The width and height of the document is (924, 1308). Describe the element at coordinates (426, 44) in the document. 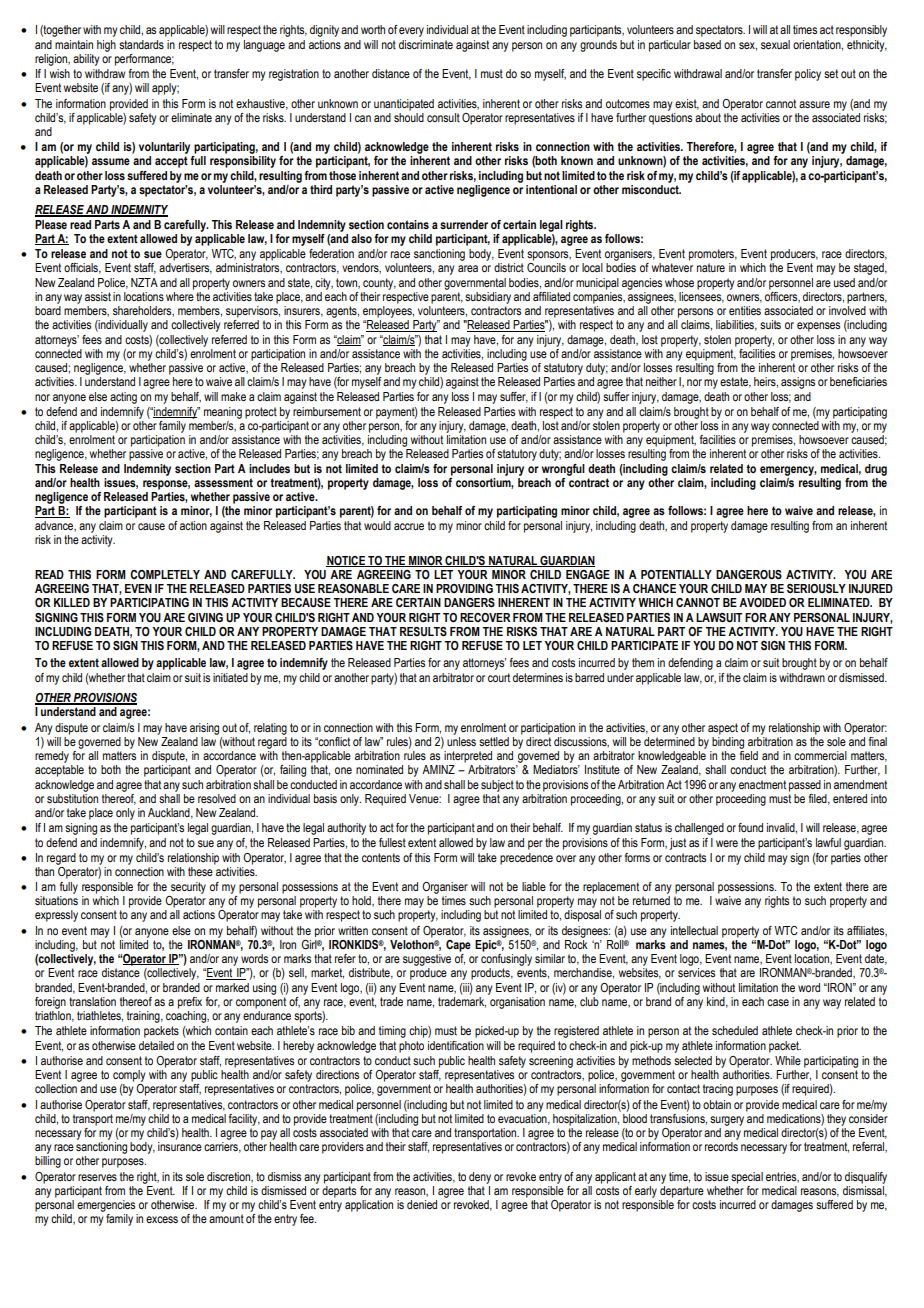

I see `discriminate` at that location.
